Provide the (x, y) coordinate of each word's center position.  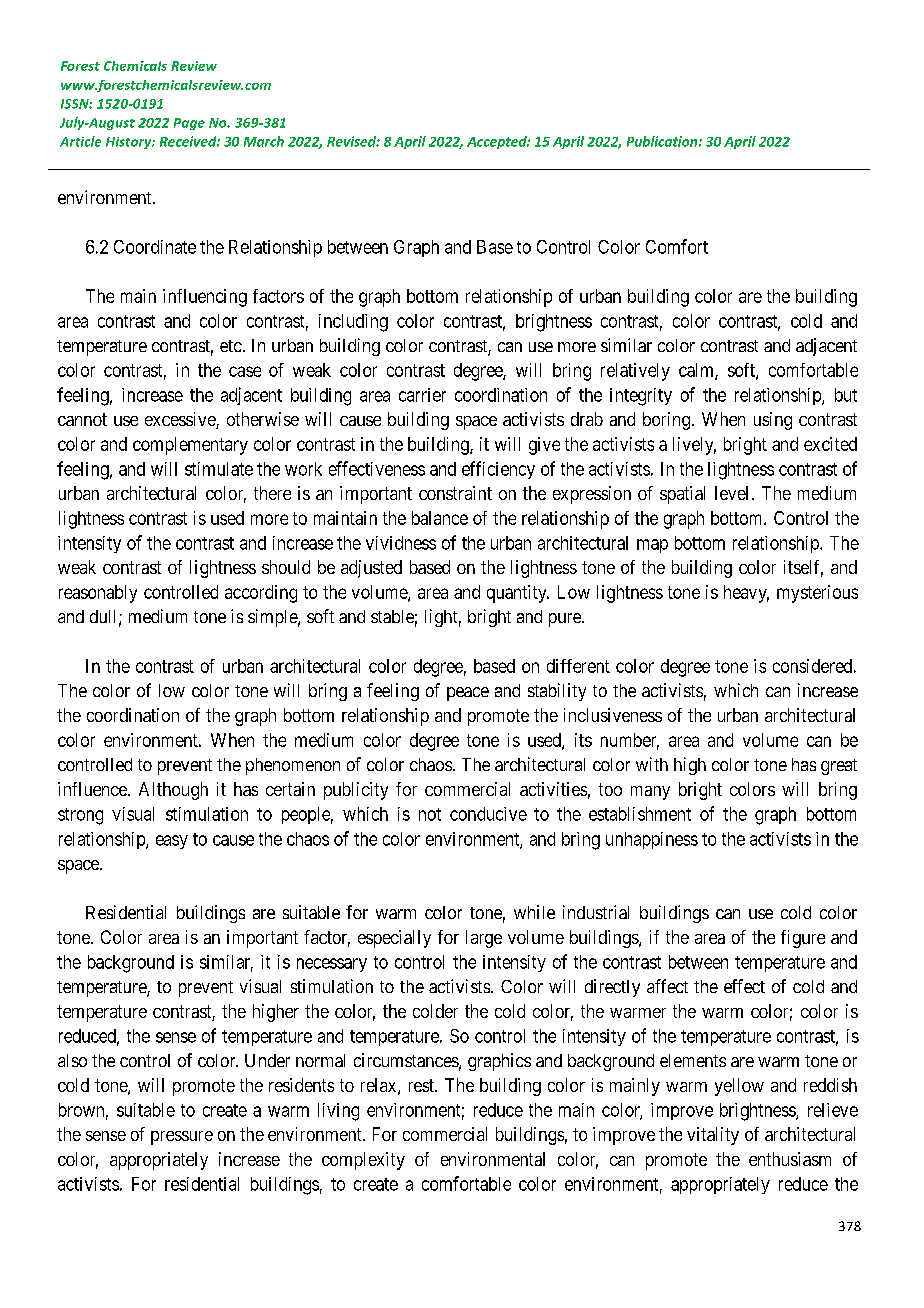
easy (172, 842)
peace (468, 694)
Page (189, 124)
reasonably (98, 594)
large (484, 939)
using (773, 421)
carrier (422, 395)
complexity (363, 1161)
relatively (635, 372)
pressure (182, 1138)
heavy (746, 594)
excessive (181, 420)
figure (803, 939)
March (264, 141)
